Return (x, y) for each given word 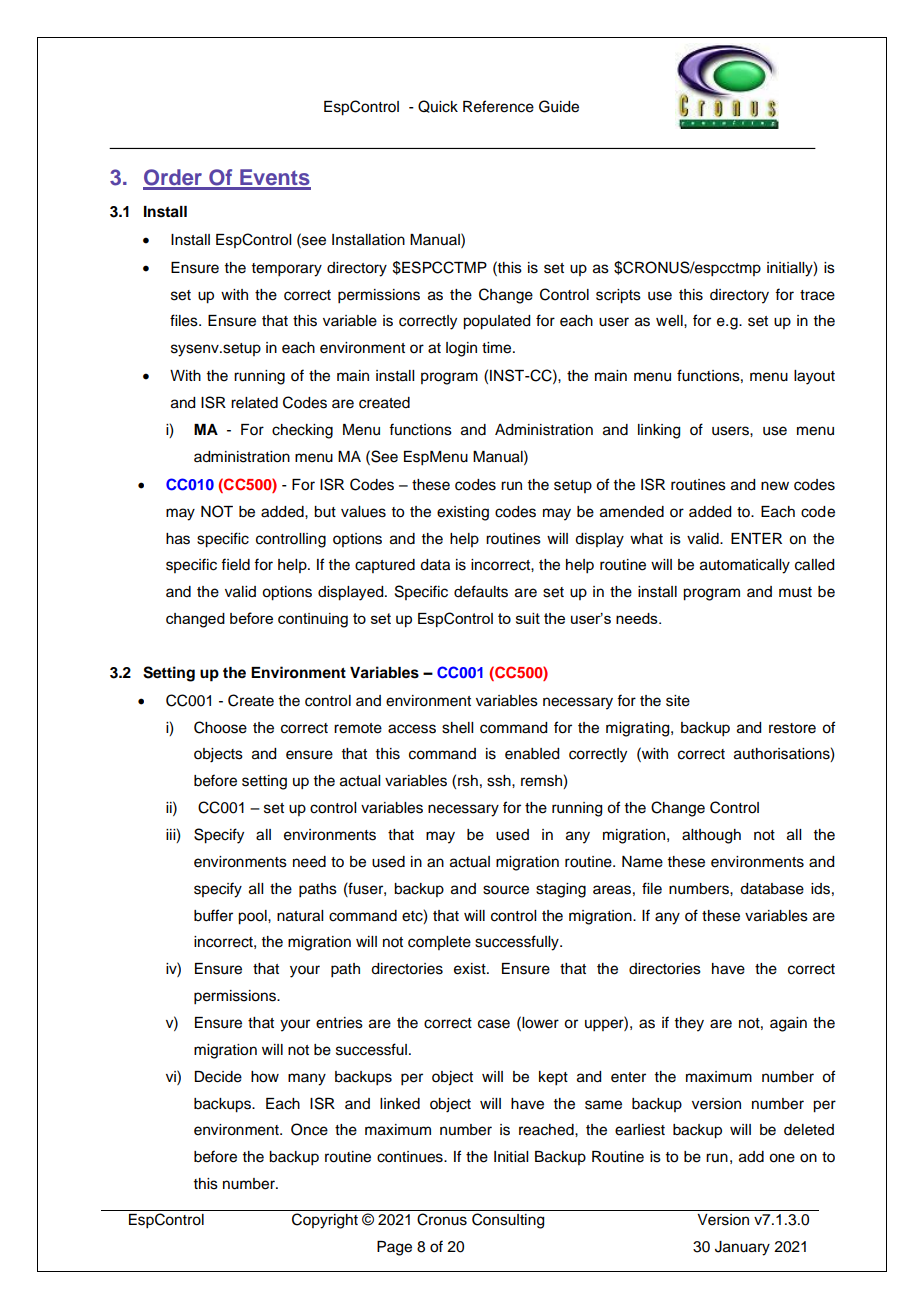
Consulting (508, 1221)
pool (253, 917)
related (254, 403)
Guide (559, 106)
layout (814, 377)
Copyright (325, 1221)
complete (439, 943)
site (678, 701)
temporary (287, 270)
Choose (220, 727)
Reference (498, 106)
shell (457, 728)
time (498, 348)
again (788, 1024)
